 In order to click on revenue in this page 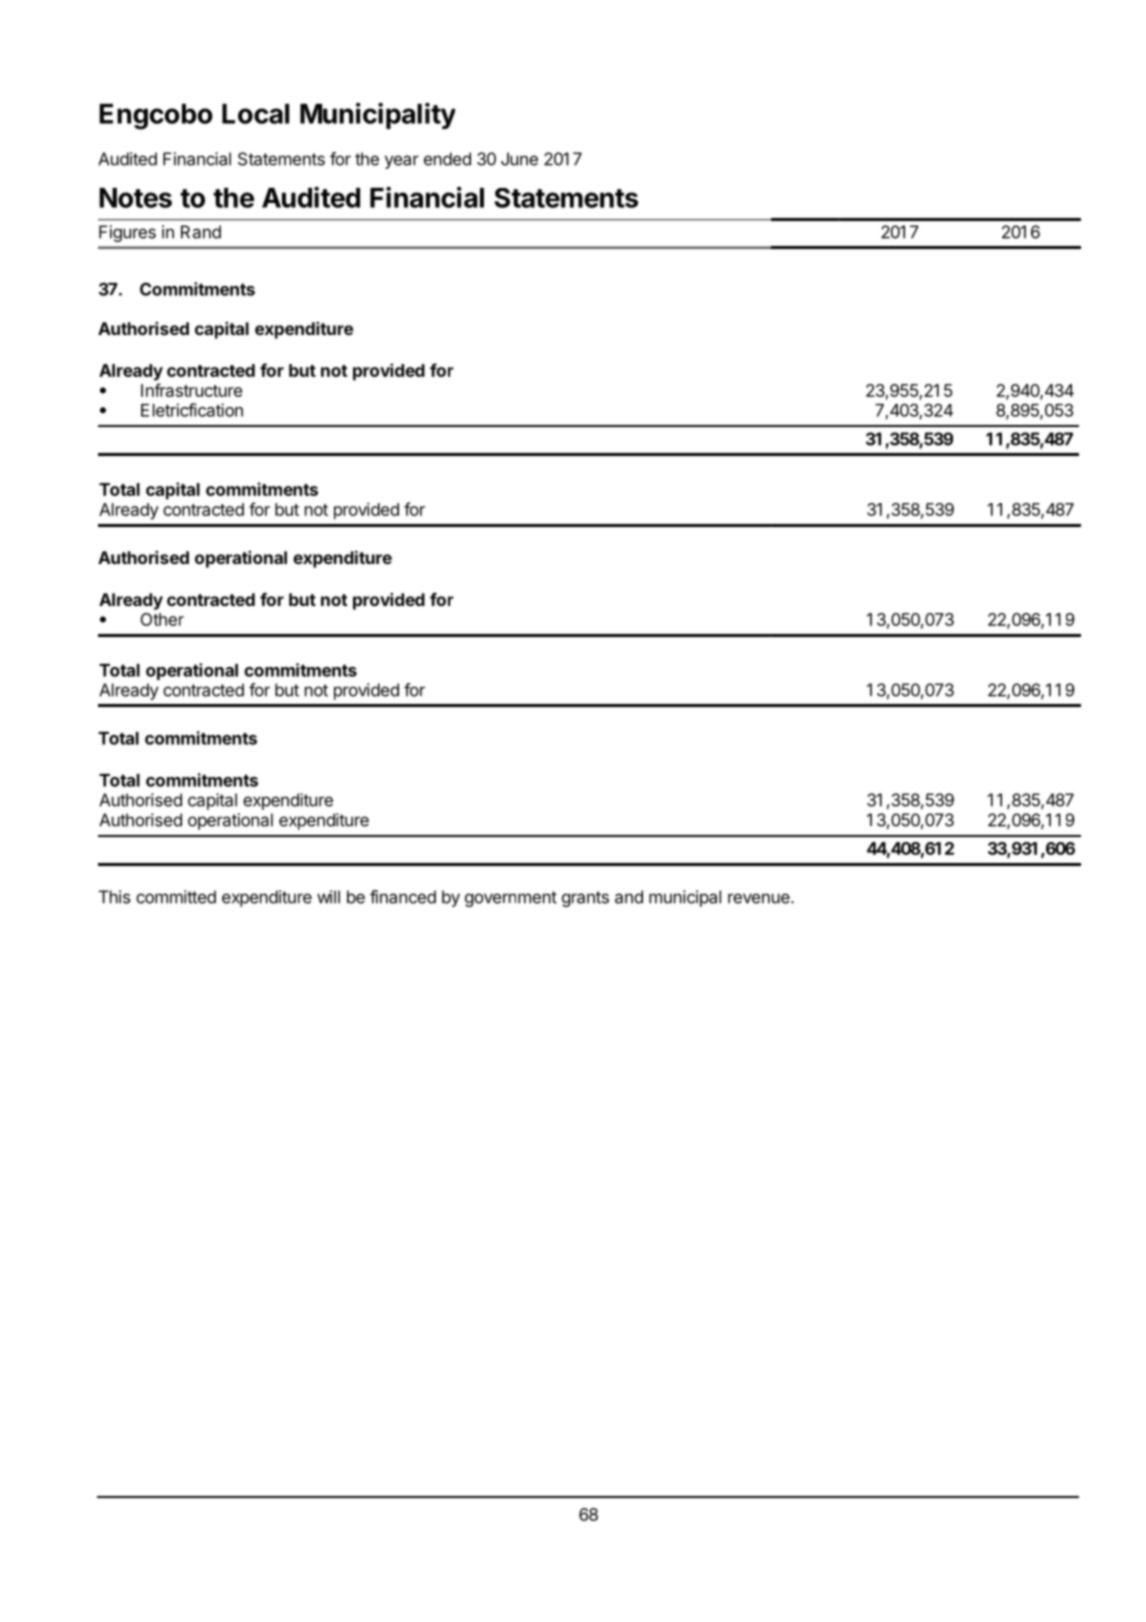, I will do `click(760, 898)`.
